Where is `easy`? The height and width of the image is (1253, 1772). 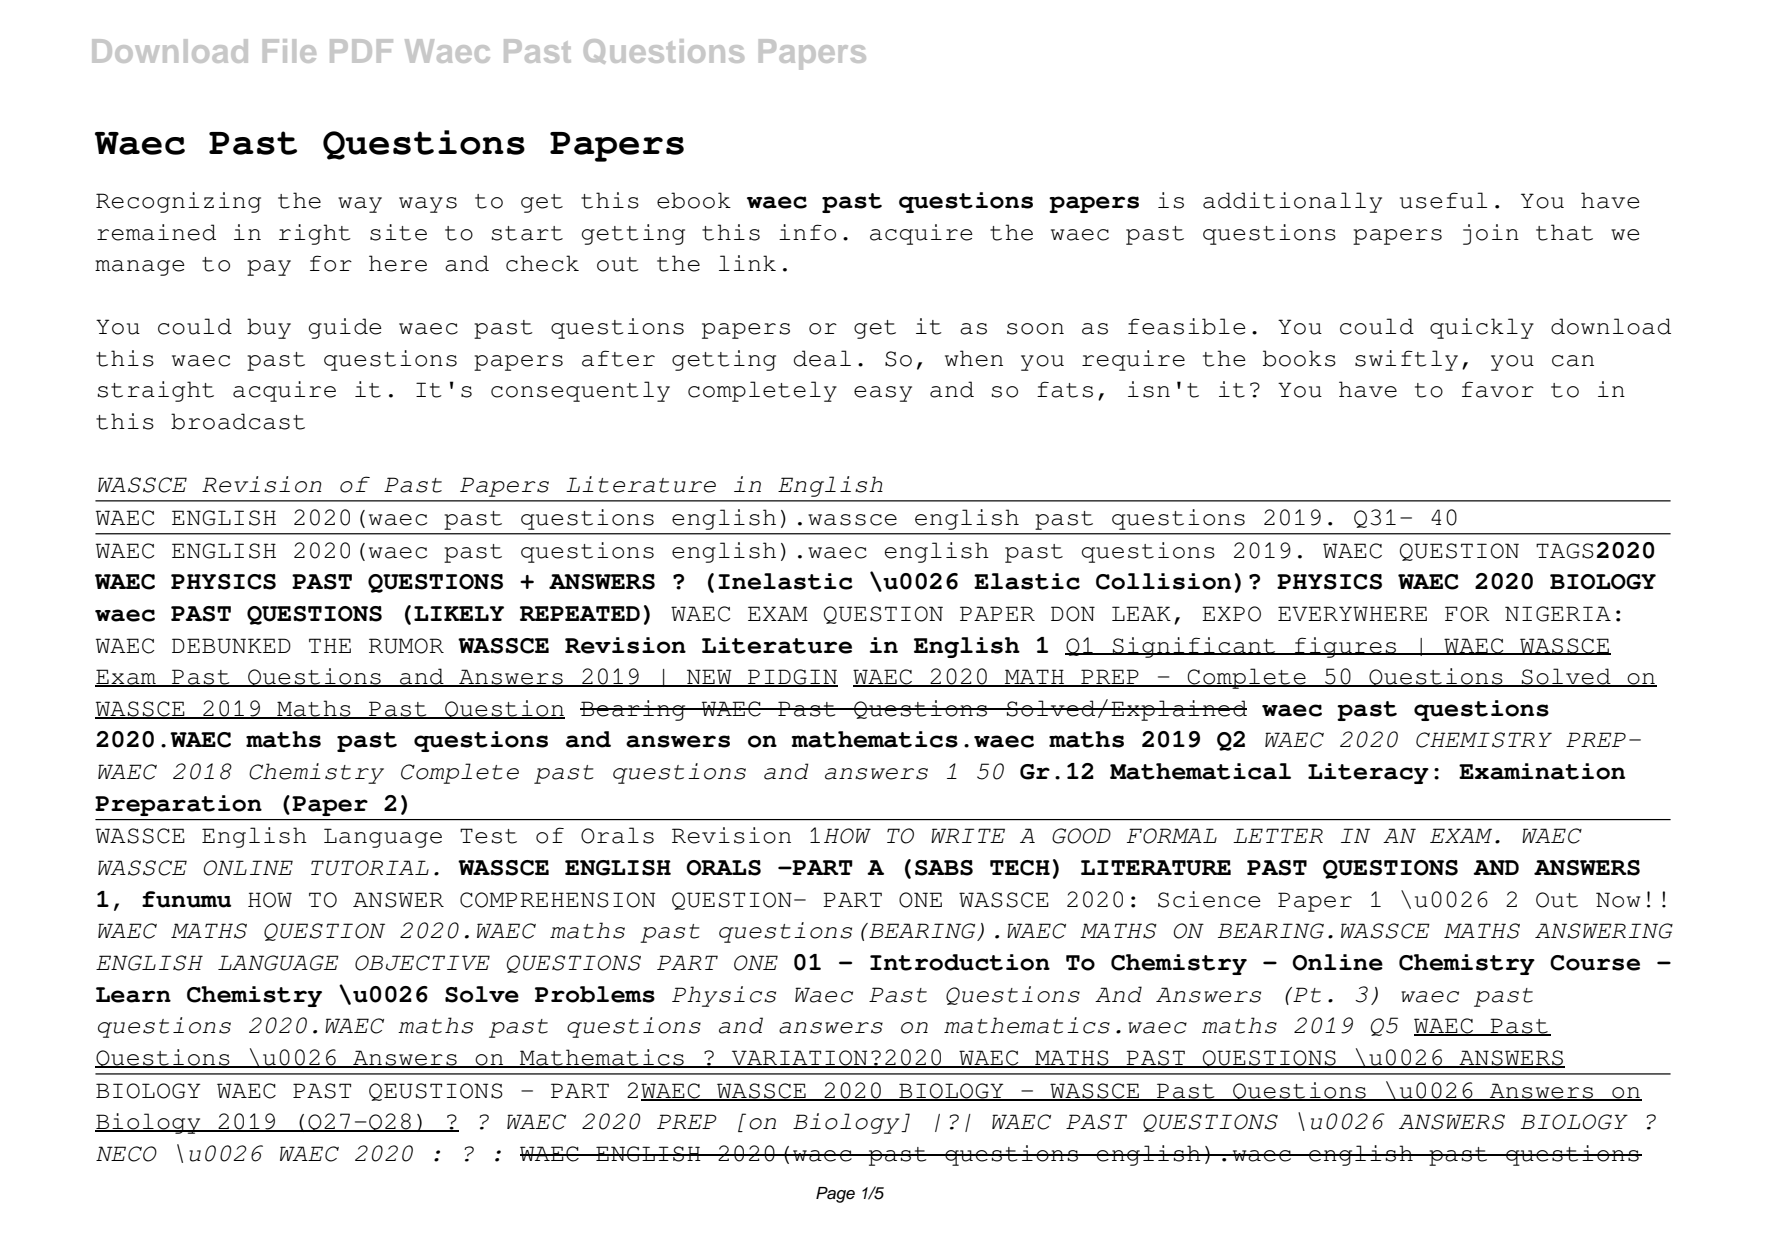 easy is located at coordinates (883, 394).
